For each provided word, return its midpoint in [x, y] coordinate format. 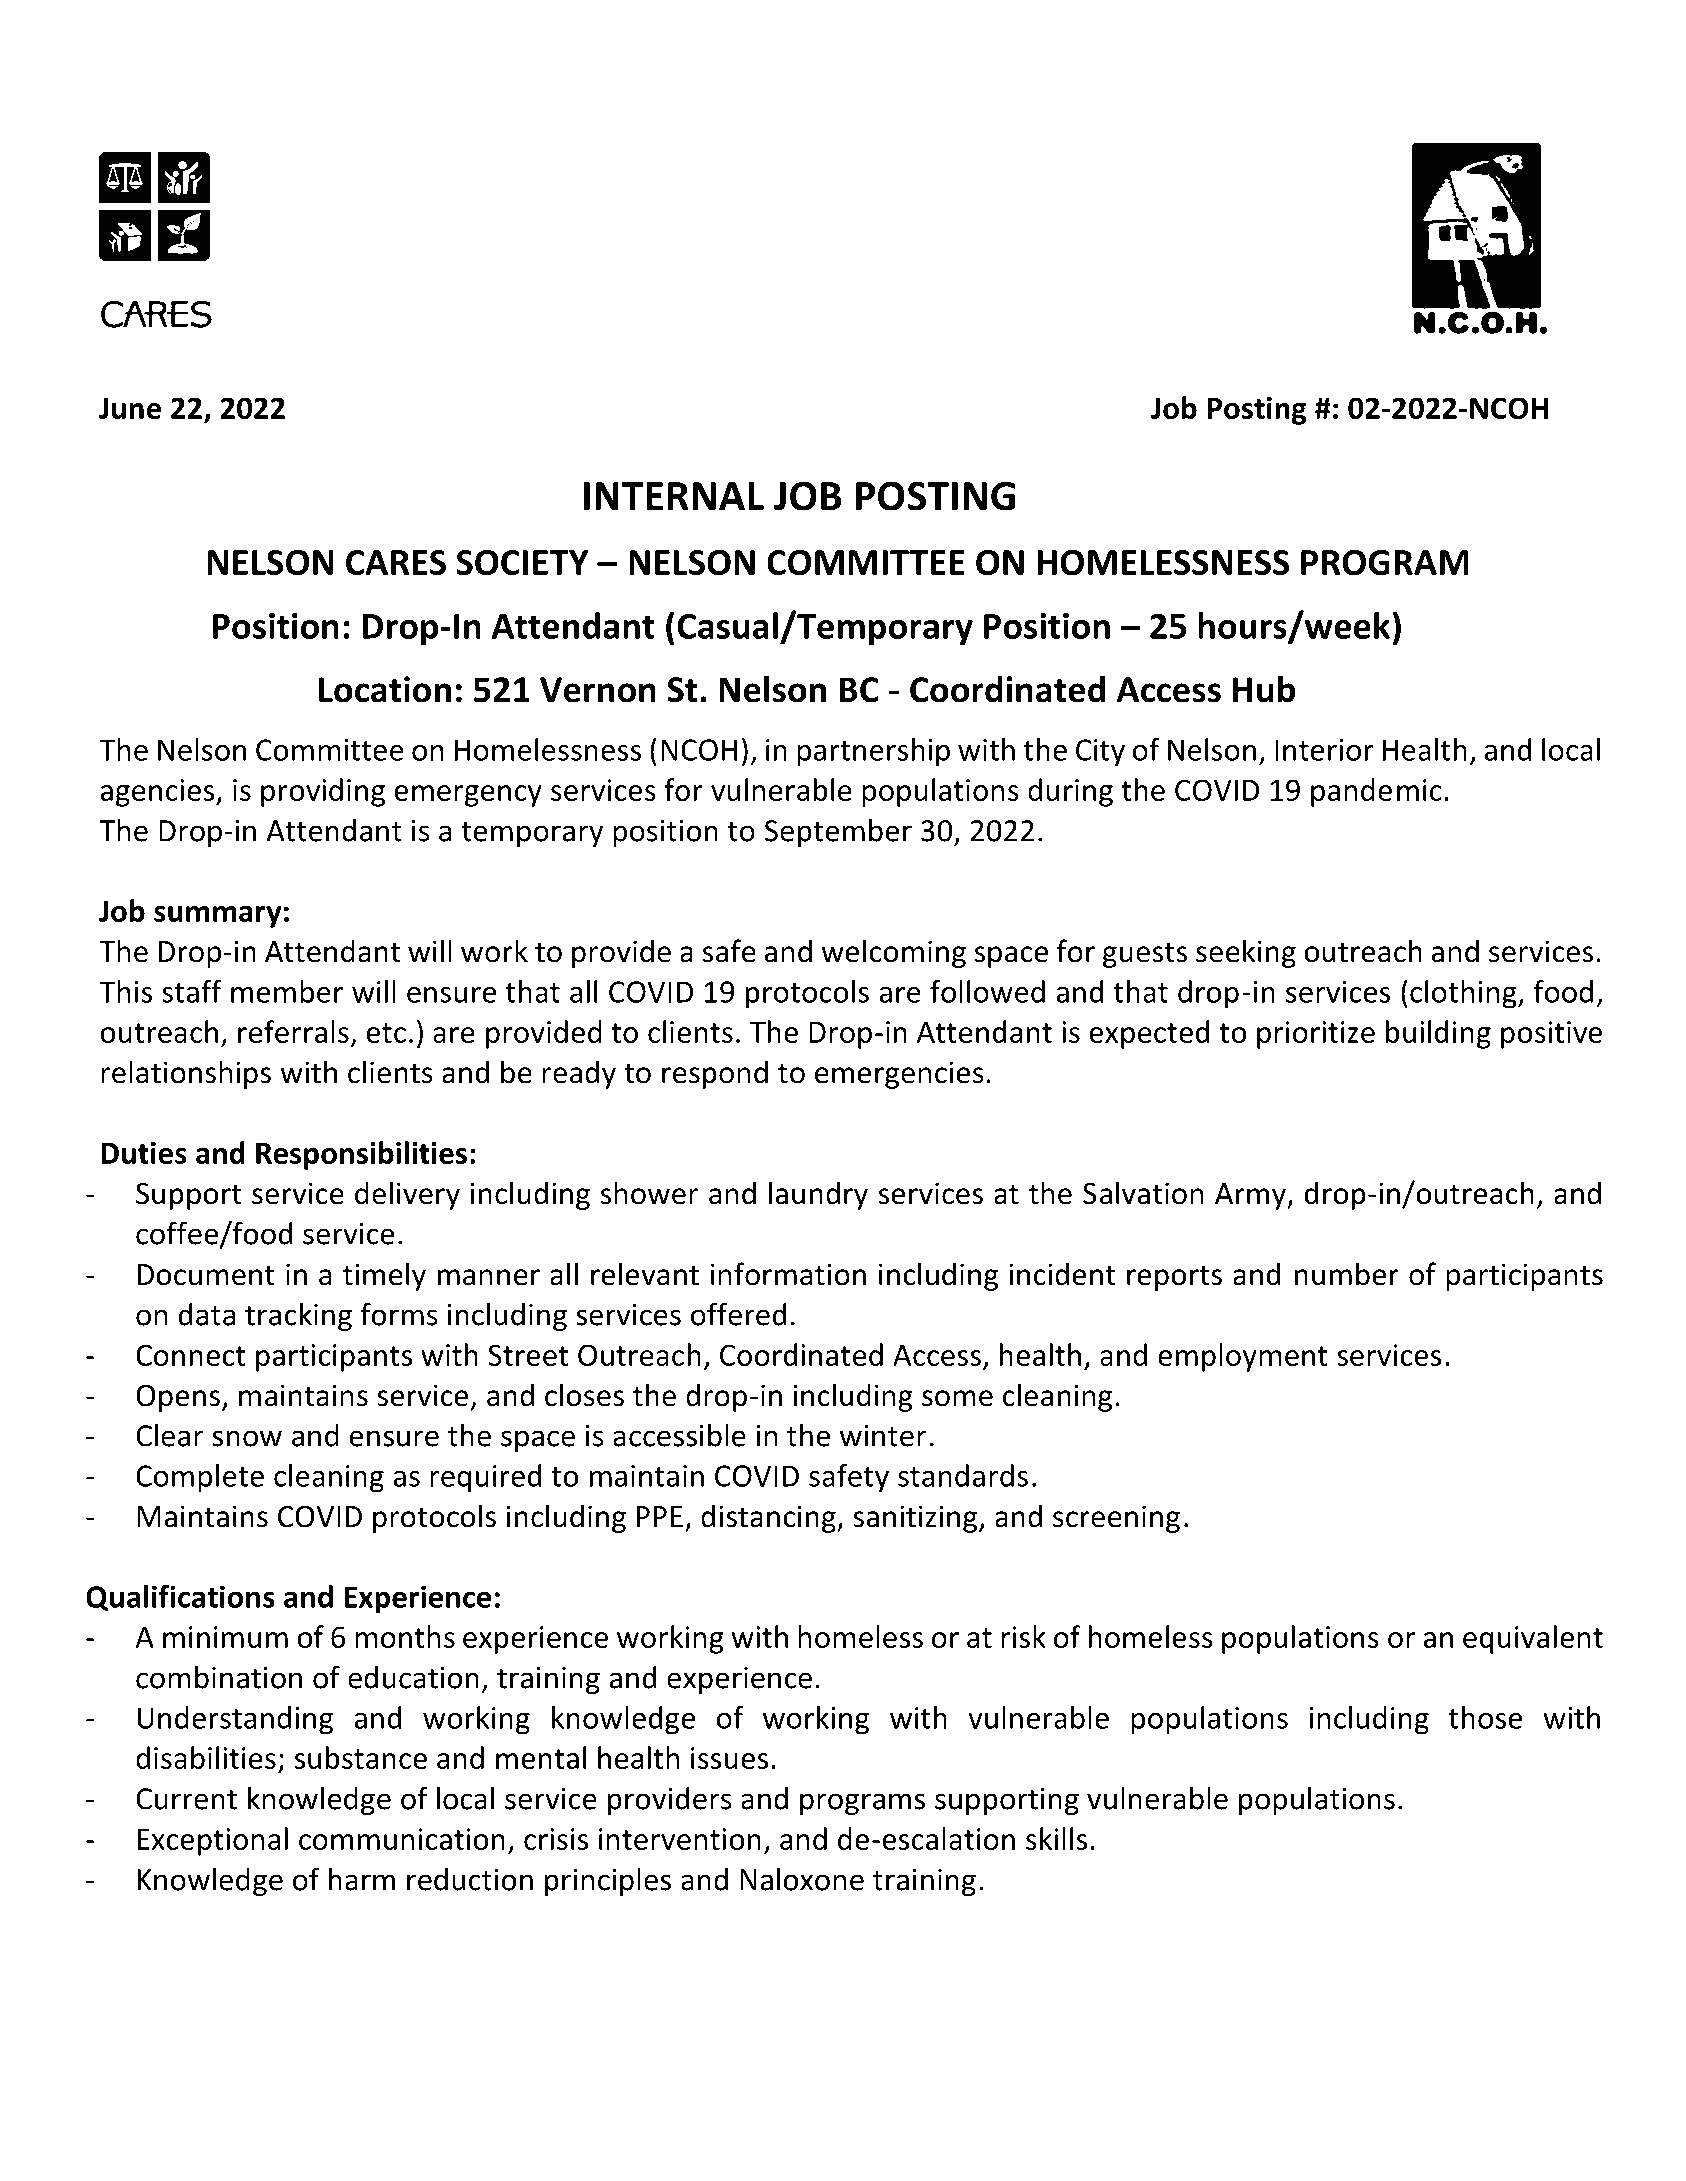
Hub [1264, 689]
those [1485, 1717]
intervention [680, 1839]
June [130, 408]
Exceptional [212, 1841]
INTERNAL [674, 496]
